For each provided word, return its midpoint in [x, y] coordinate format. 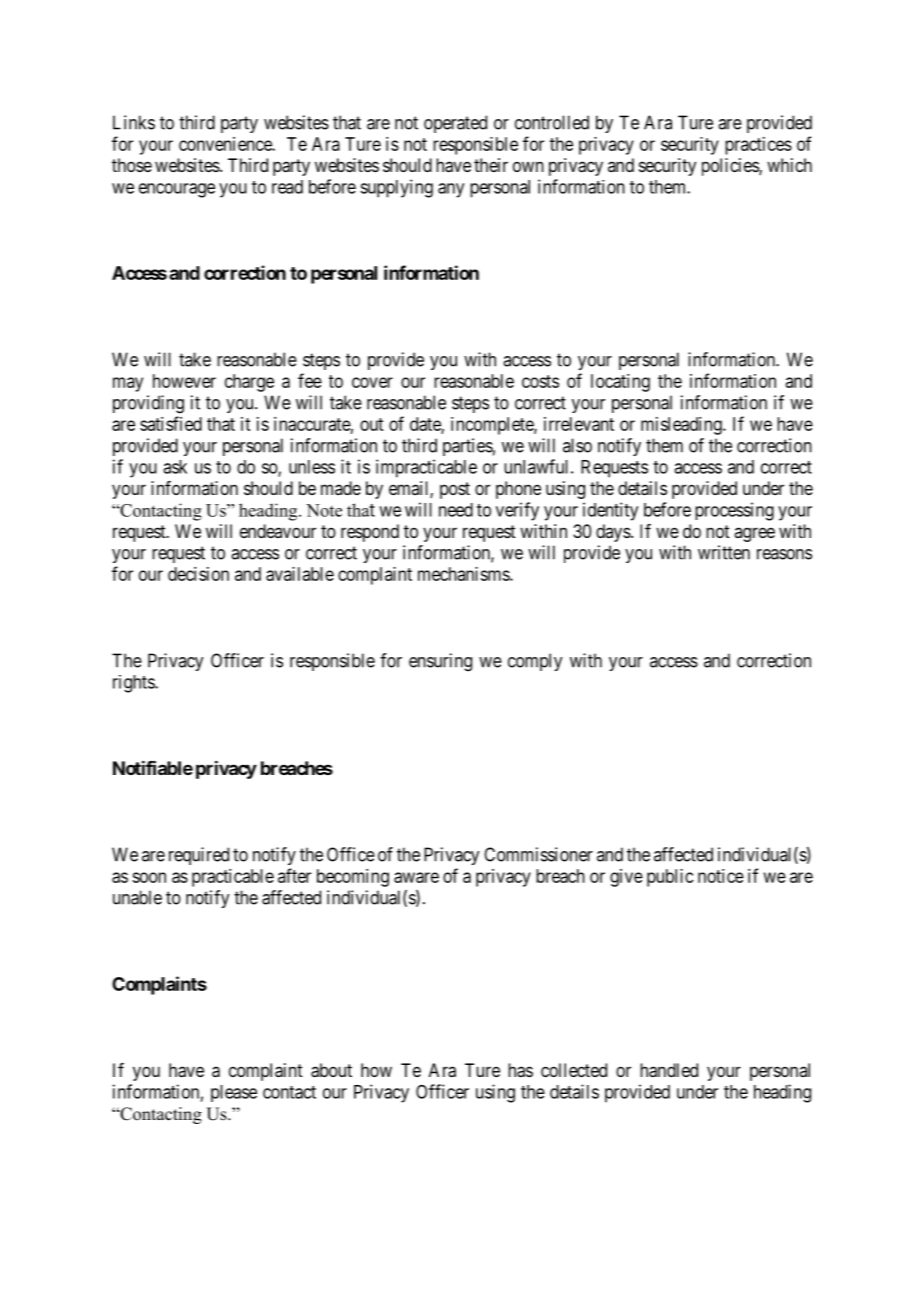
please [234, 1093]
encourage [177, 190]
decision [198, 574]
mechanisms [464, 574]
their [491, 165]
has [520, 1070]
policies [731, 167]
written [724, 552]
